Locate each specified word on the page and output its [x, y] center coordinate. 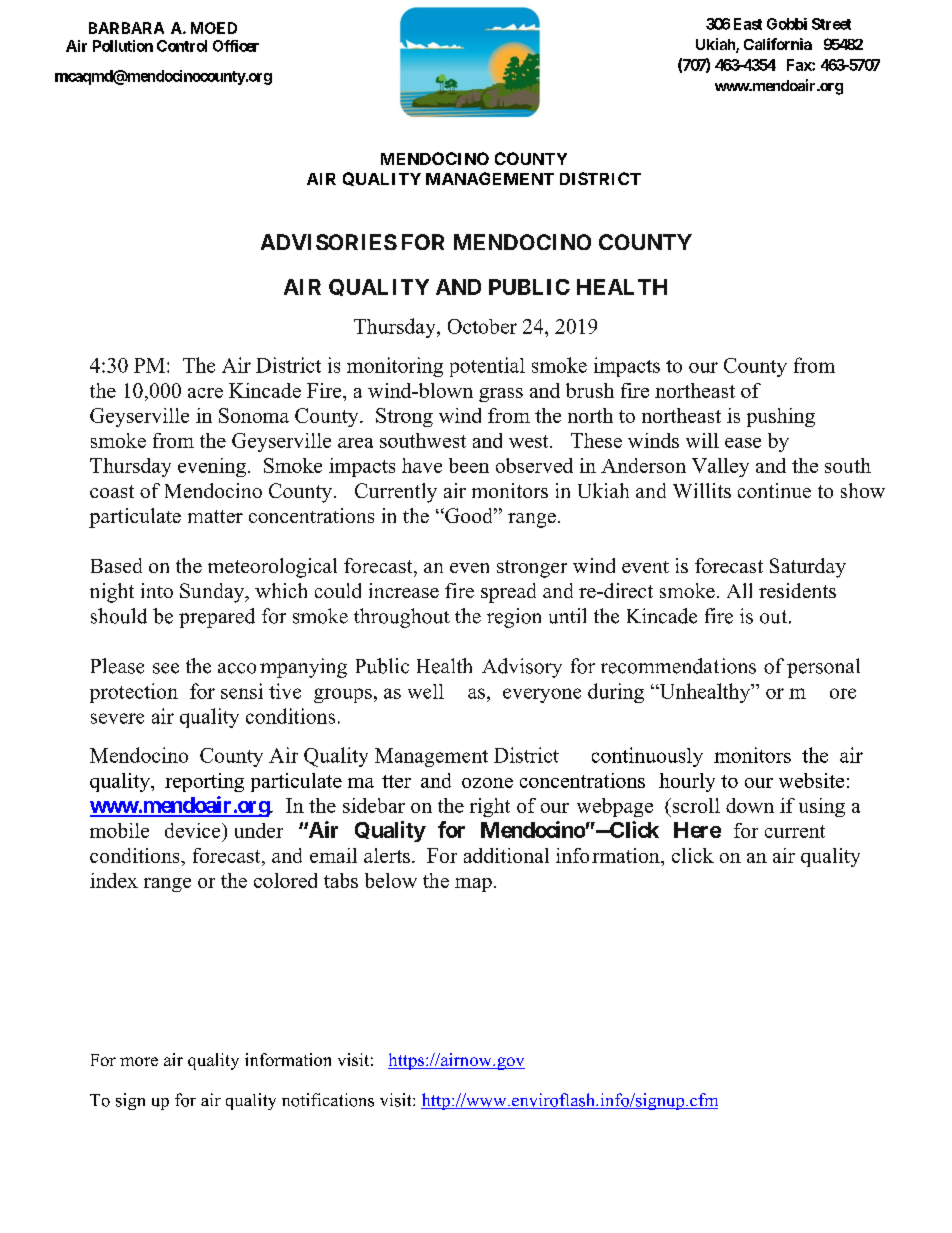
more [139, 1061]
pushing [781, 417]
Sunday [213, 593]
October [482, 326]
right [490, 807]
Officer [236, 46]
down [750, 805]
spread [508, 593]
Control [182, 46]
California [778, 44]
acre [205, 393]
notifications [328, 1100]
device [194, 830]
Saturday [808, 568]
